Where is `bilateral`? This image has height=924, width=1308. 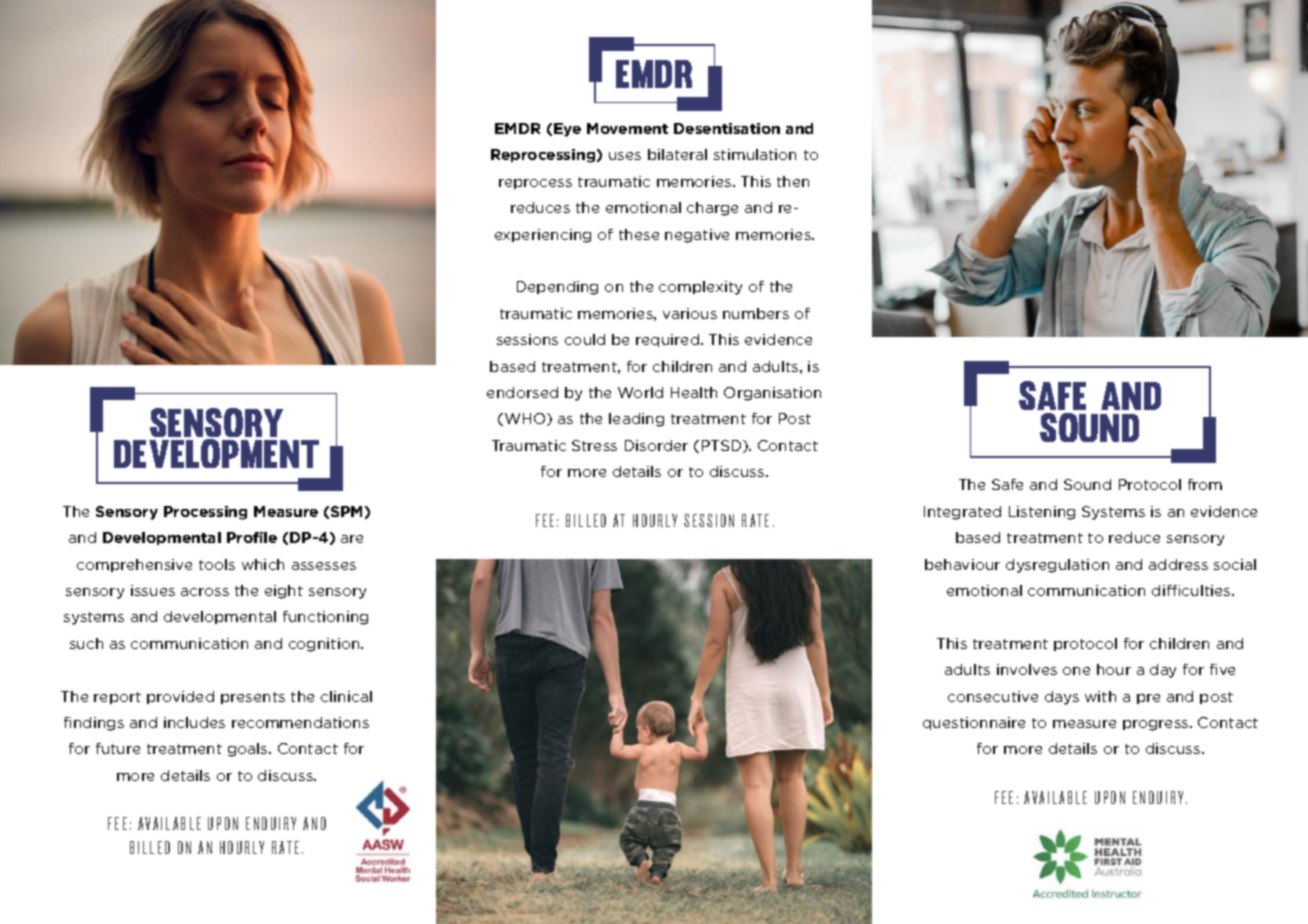
bilateral is located at coordinates (677, 154).
